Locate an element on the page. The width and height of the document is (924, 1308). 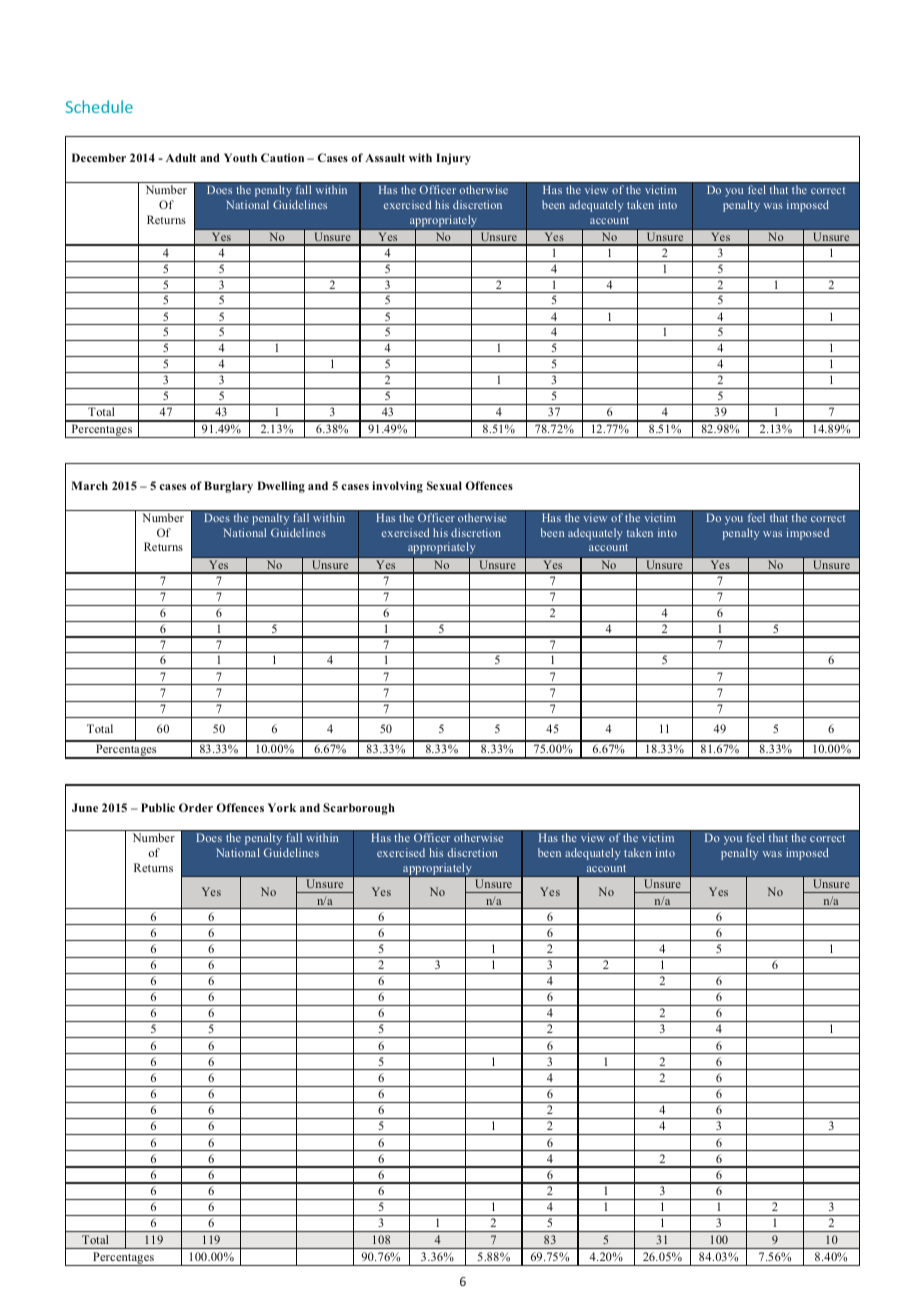
Sexual is located at coordinates (444, 485).
